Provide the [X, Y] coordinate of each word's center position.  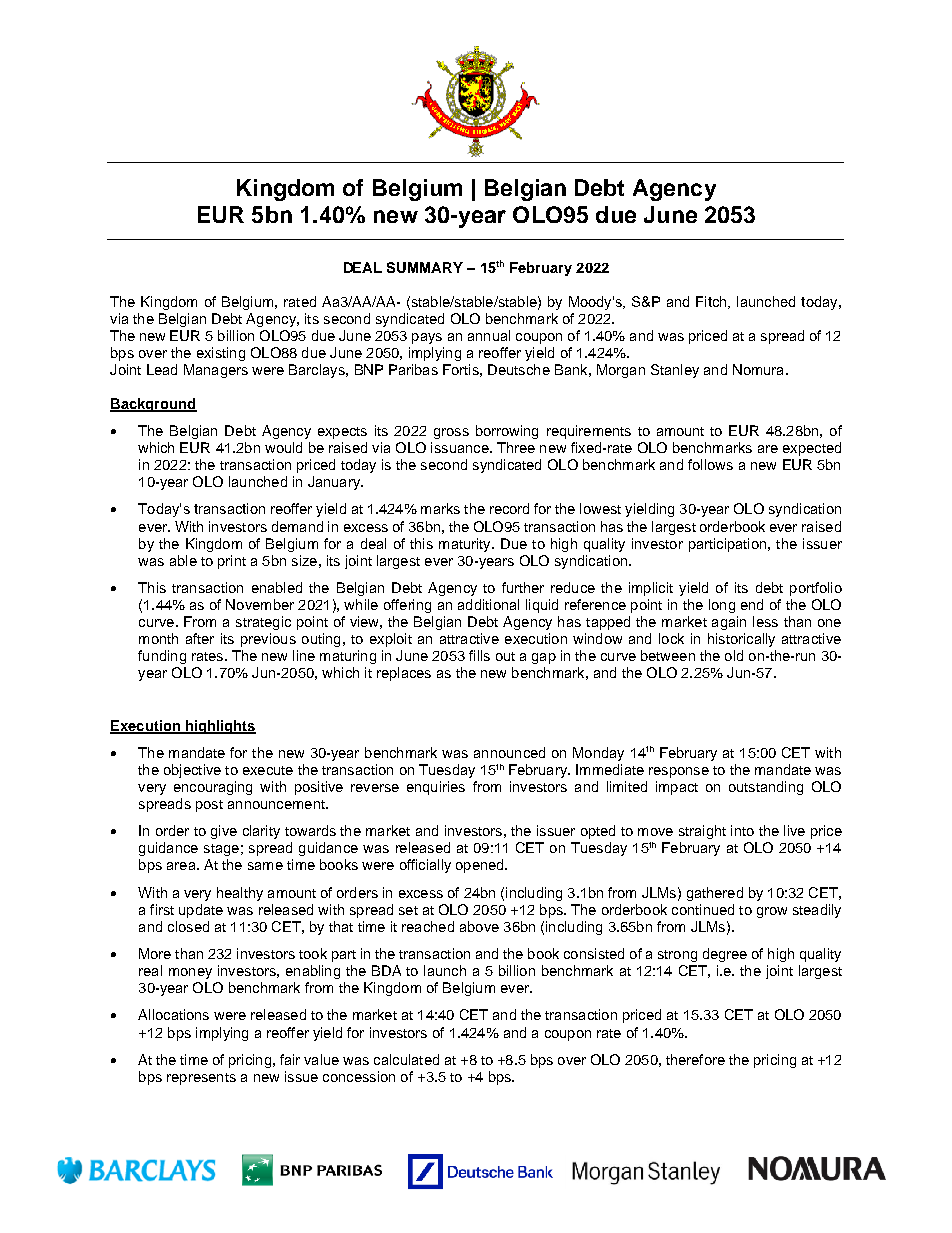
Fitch [712, 302]
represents [201, 1079]
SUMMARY [425, 267]
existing [221, 354]
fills [479, 655]
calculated [406, 1059]
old [734, 655]
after [200, 638]
